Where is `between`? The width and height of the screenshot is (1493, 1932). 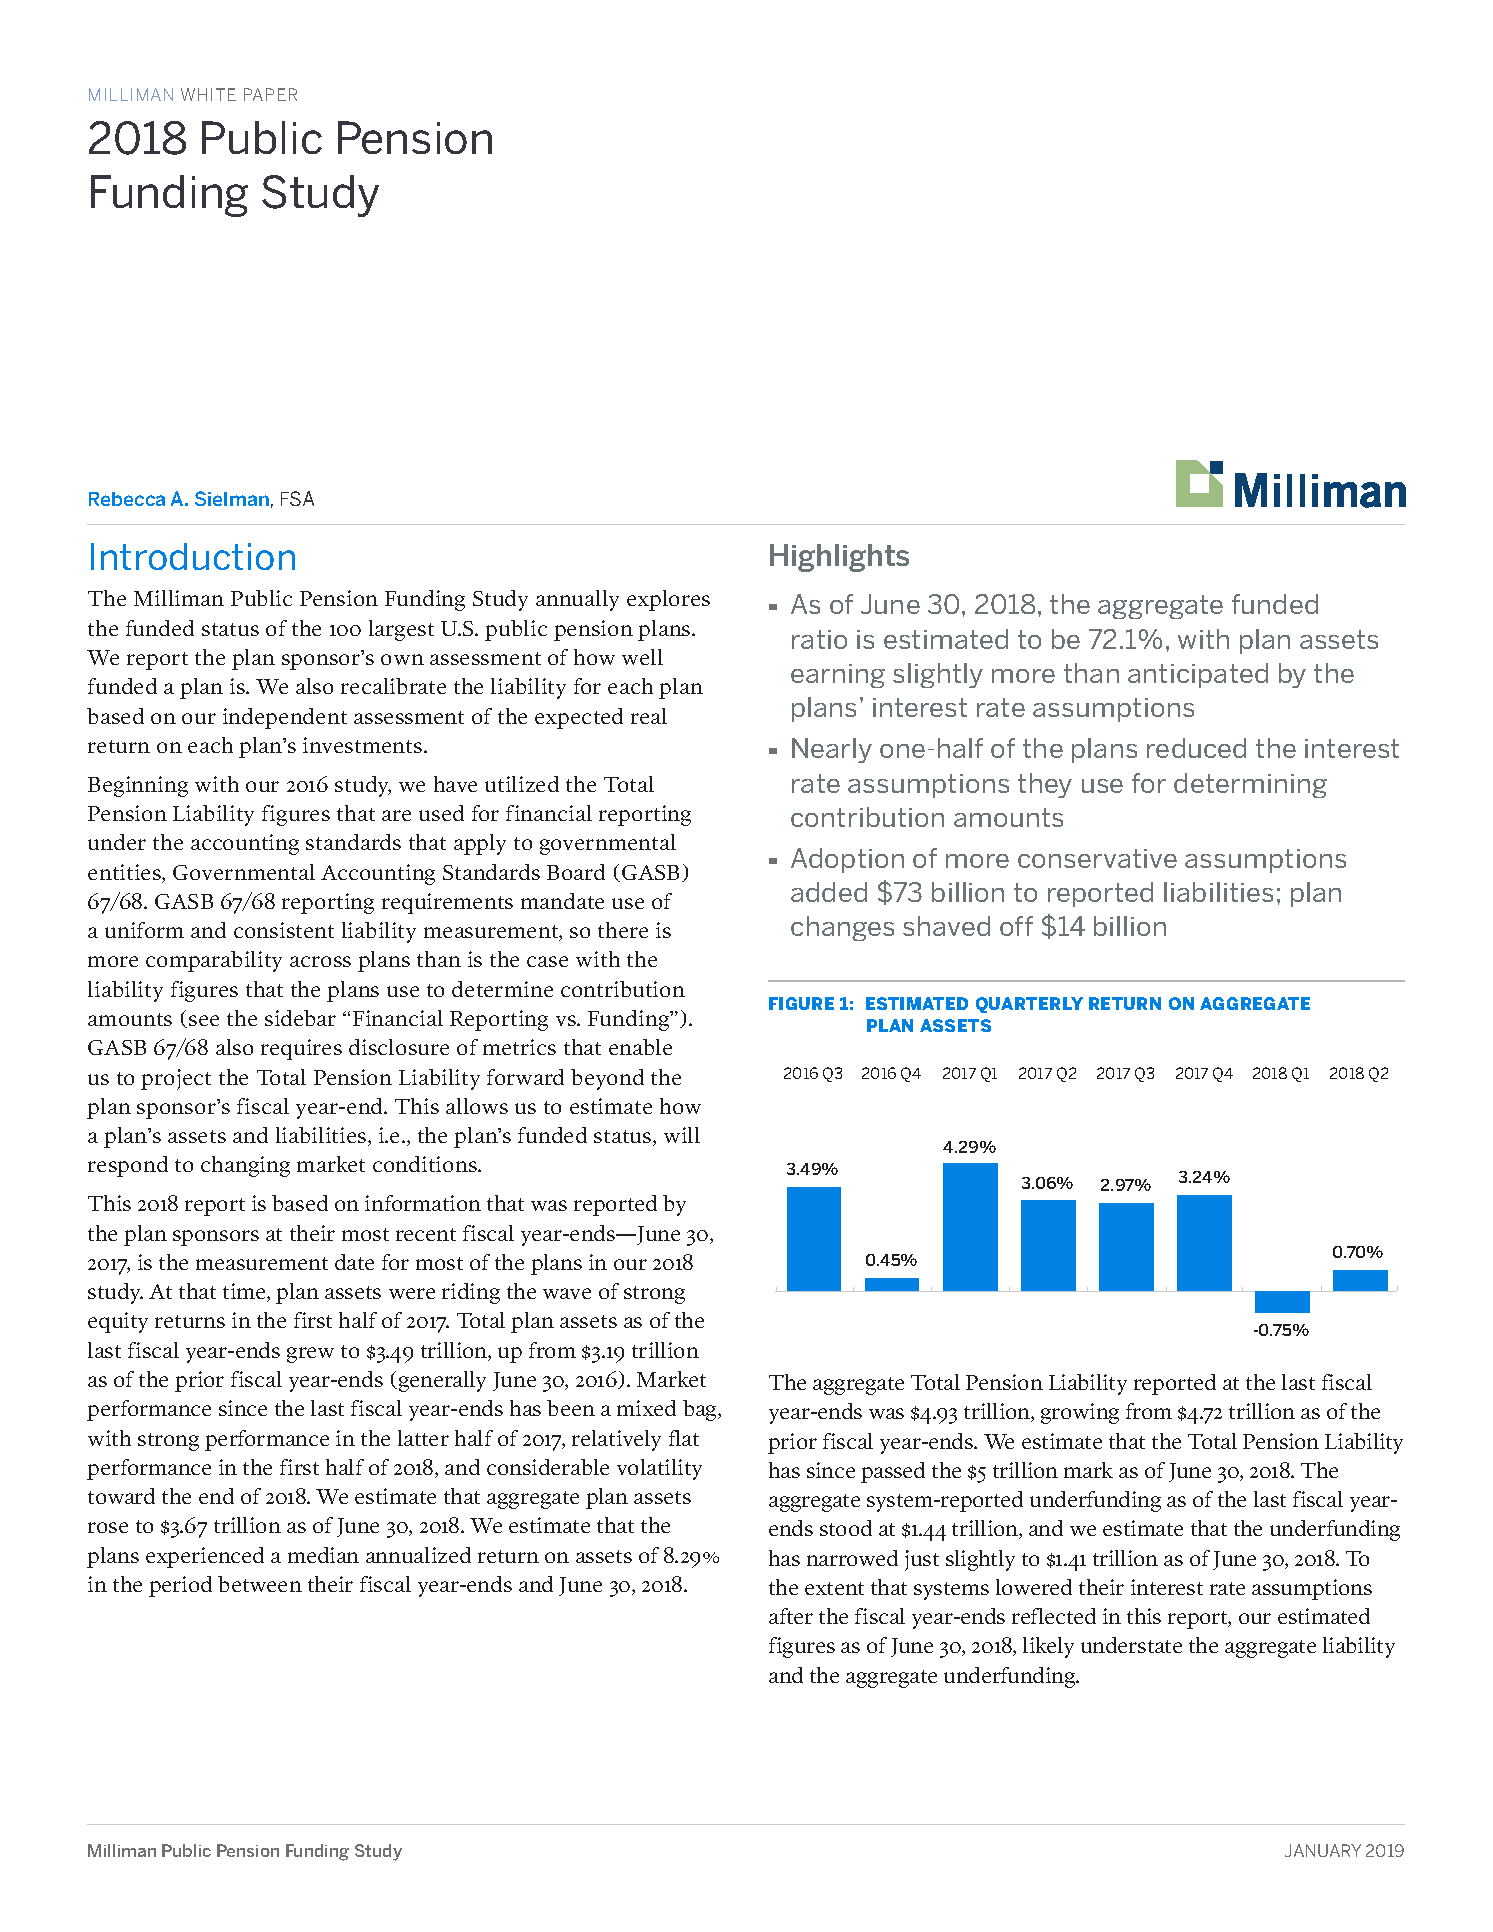 between is located at coordinates (260, 1584).
